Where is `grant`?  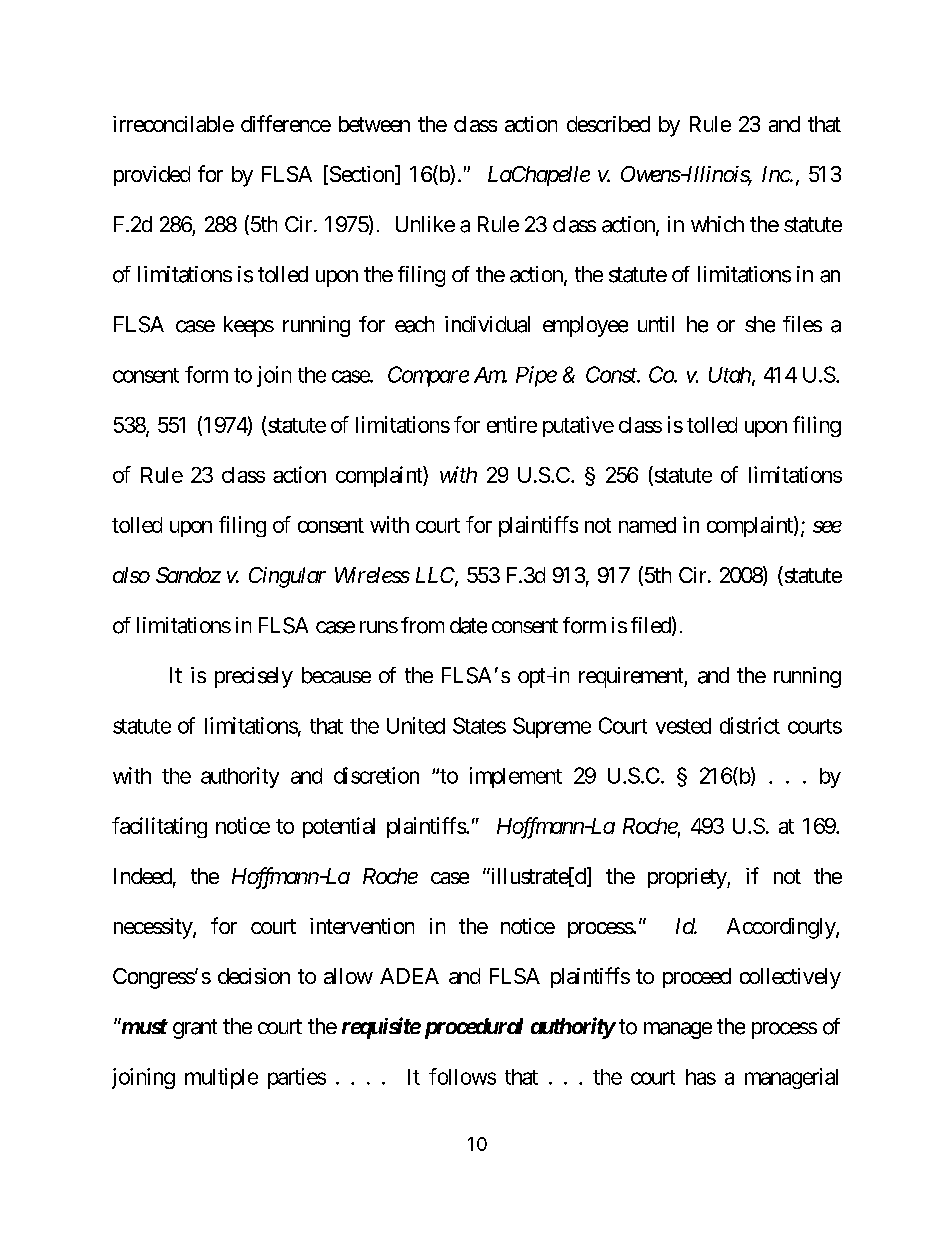
grant is located at coordinates (195, 1029).
